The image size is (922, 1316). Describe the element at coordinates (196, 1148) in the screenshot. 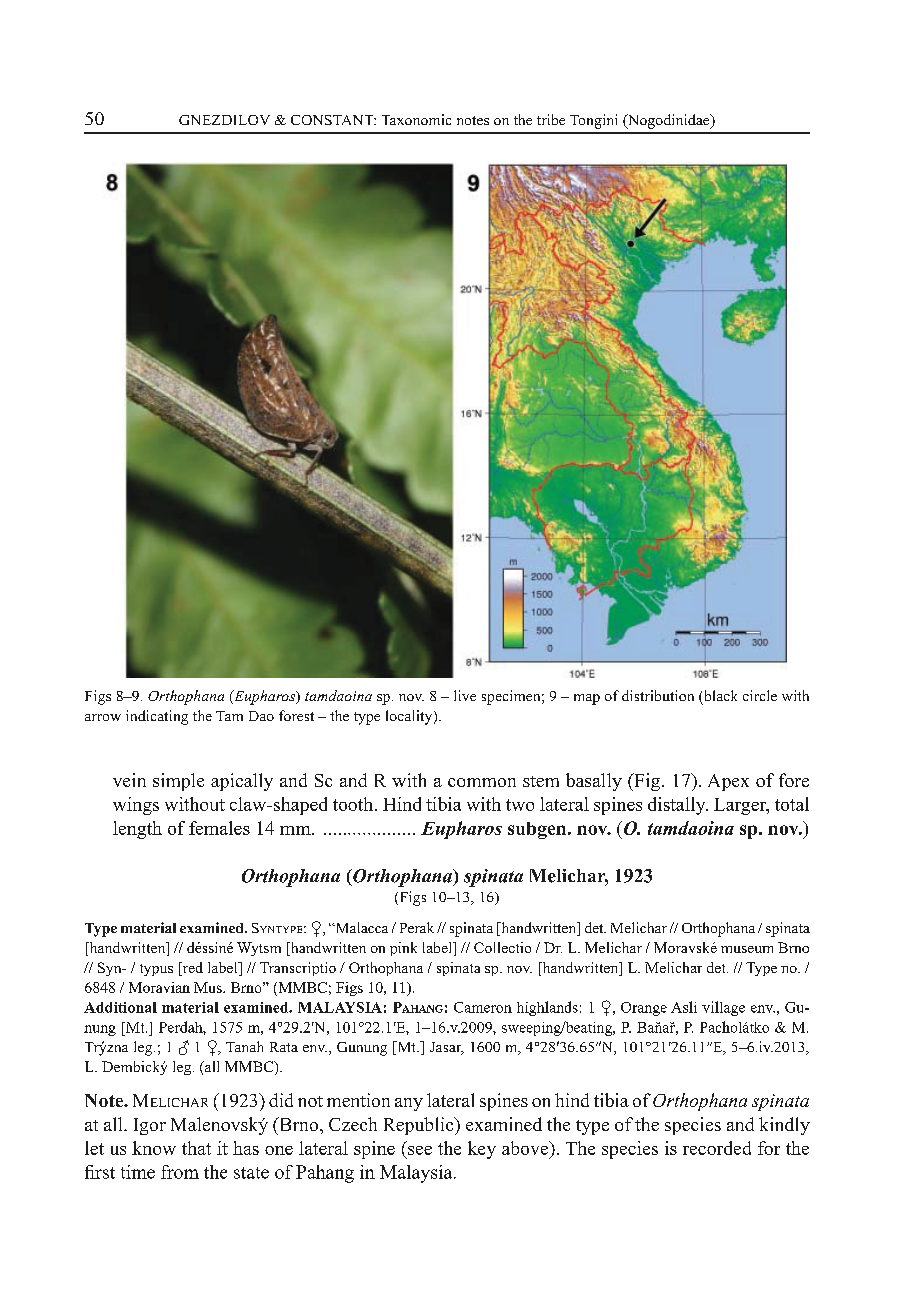

I see `that` at that location.
